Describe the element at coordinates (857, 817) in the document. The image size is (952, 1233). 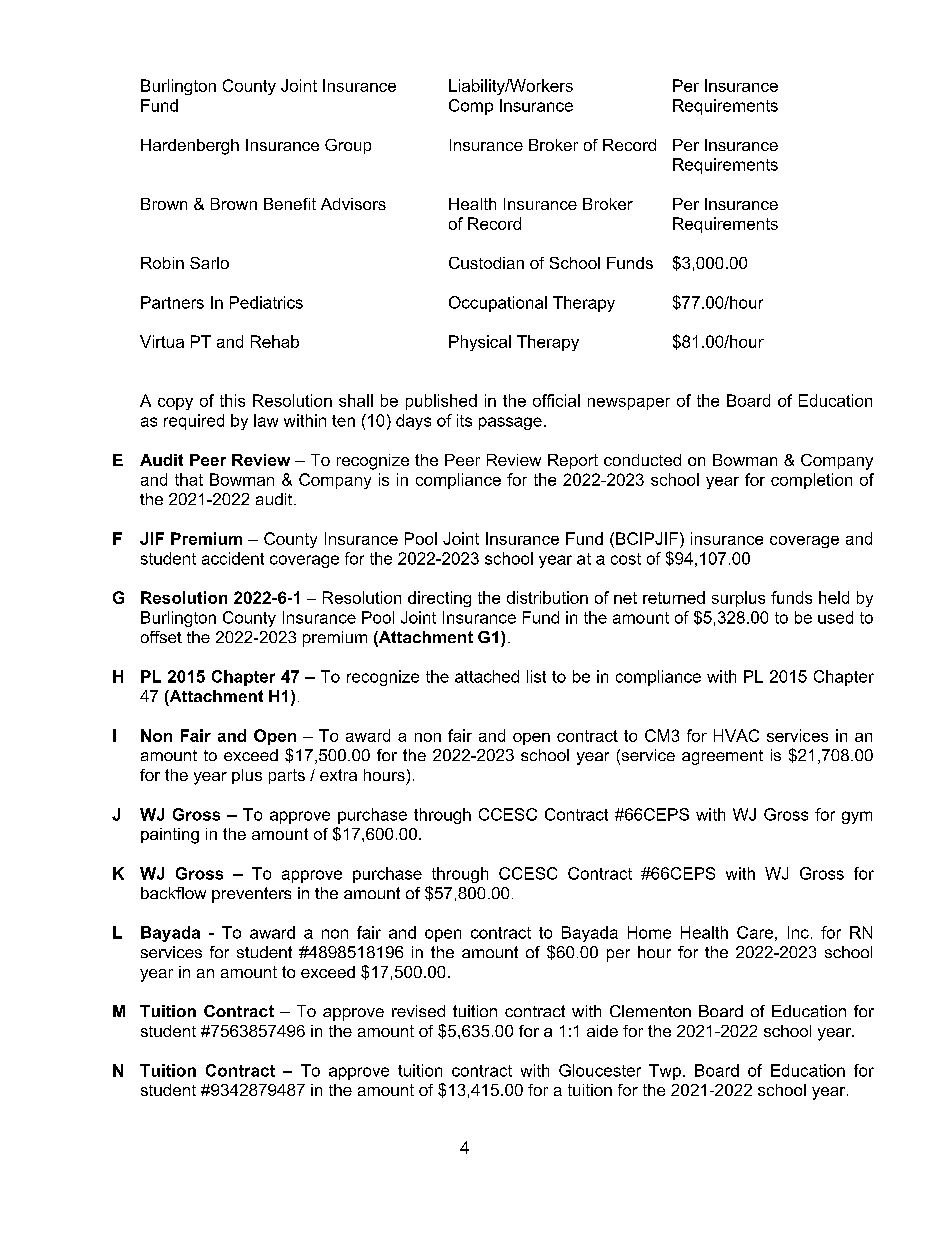
I see `gym` at that location.
